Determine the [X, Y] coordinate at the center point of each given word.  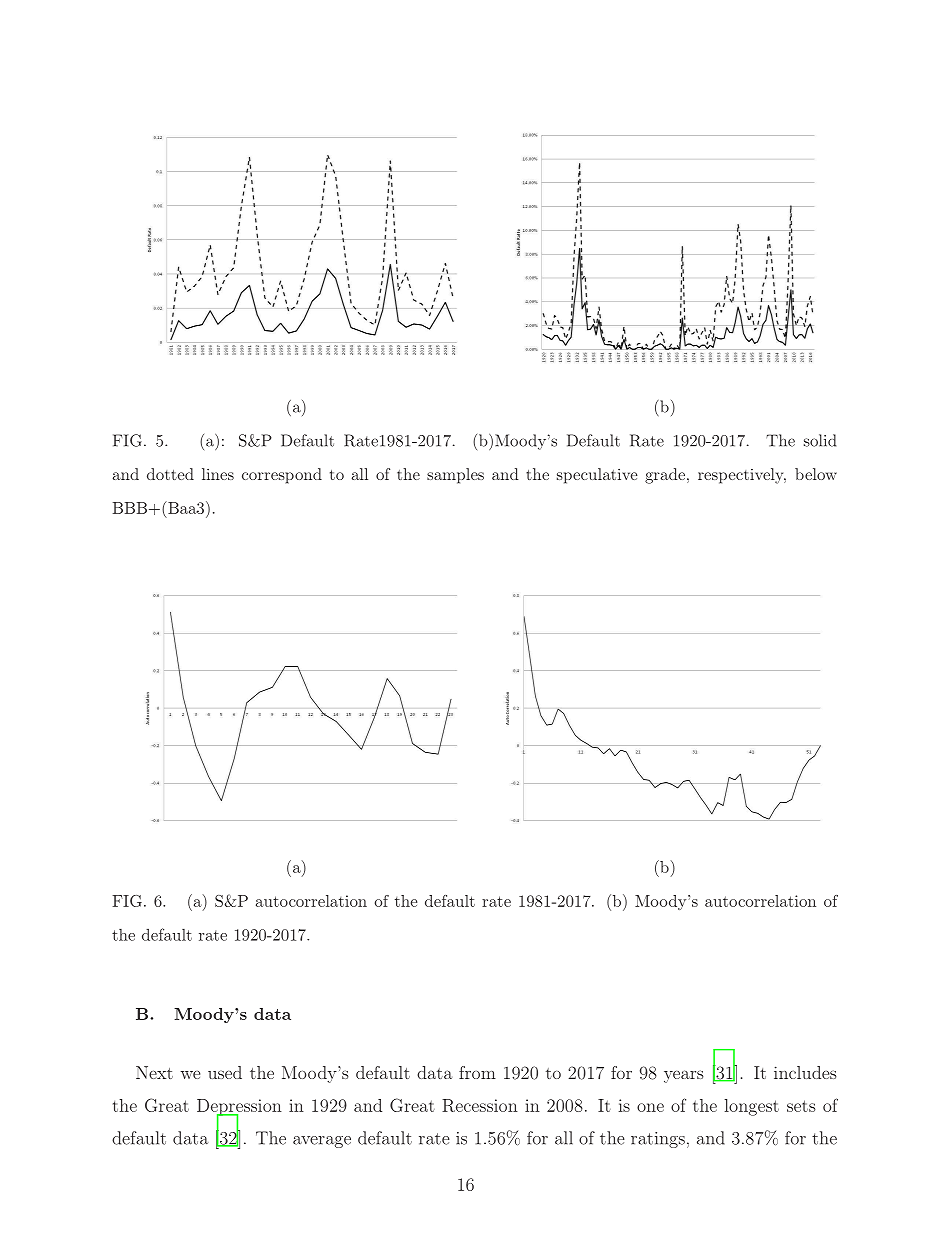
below [816, 474]
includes [805, 1072]
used [225, 1072]
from [477, 1072]
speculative [597, 476]
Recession [480, 1105]
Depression [239, 1108]
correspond [282, 476]
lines [218, 474]
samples [455, 476]
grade [665, 476]
